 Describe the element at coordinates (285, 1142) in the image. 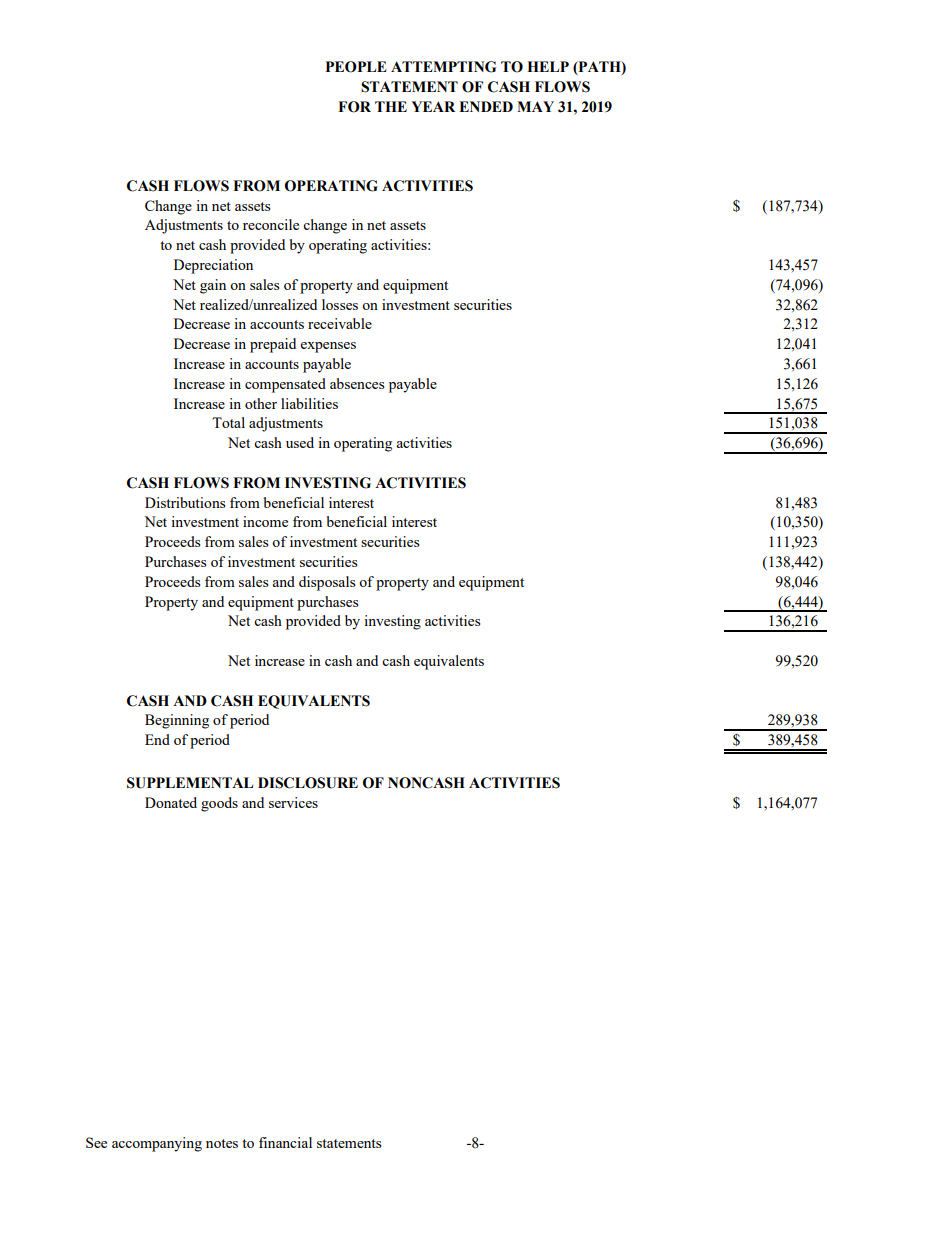

I see `financial` at that location.
